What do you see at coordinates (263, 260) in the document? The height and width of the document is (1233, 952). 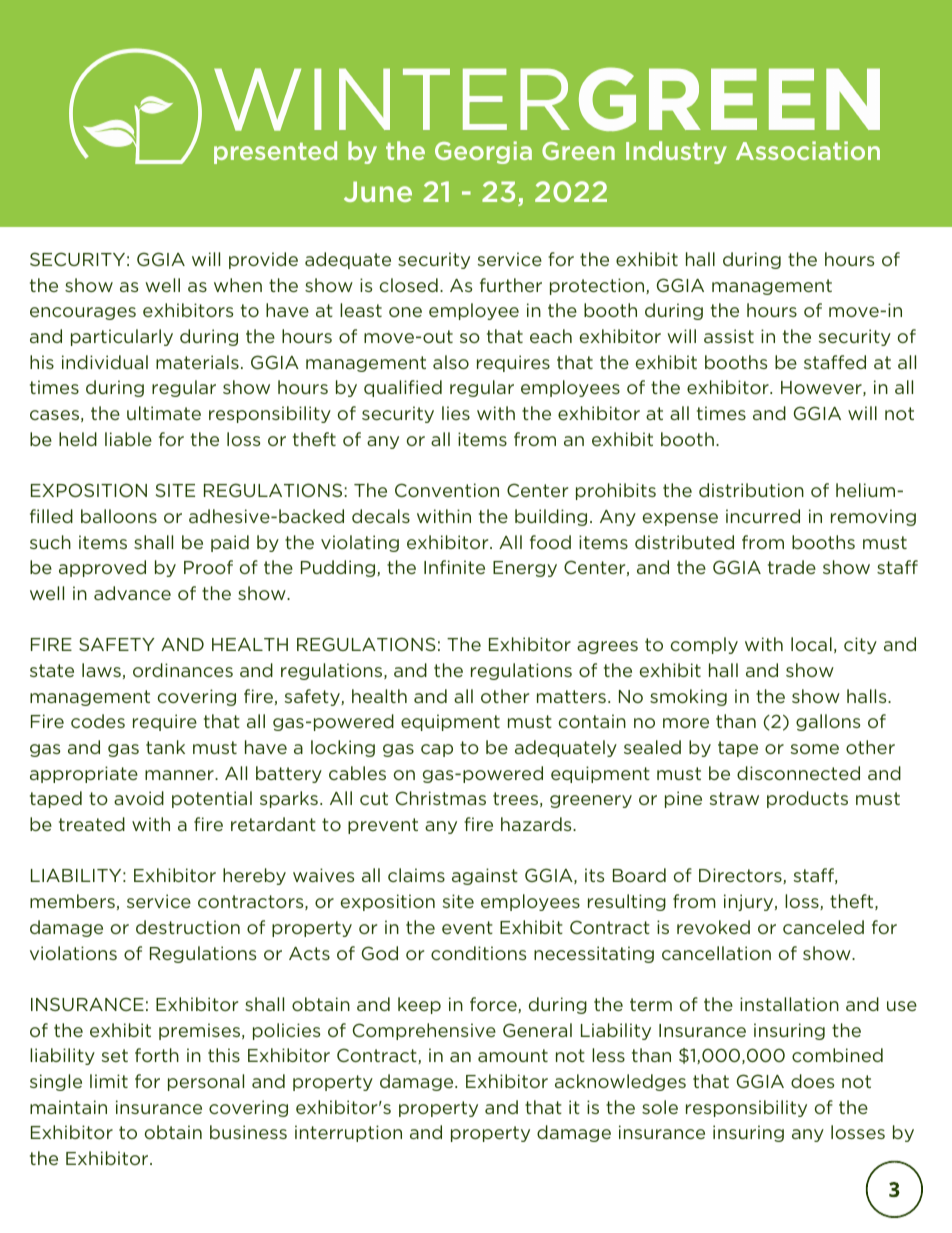 I see `provide` at bounding box center [263, 260].
